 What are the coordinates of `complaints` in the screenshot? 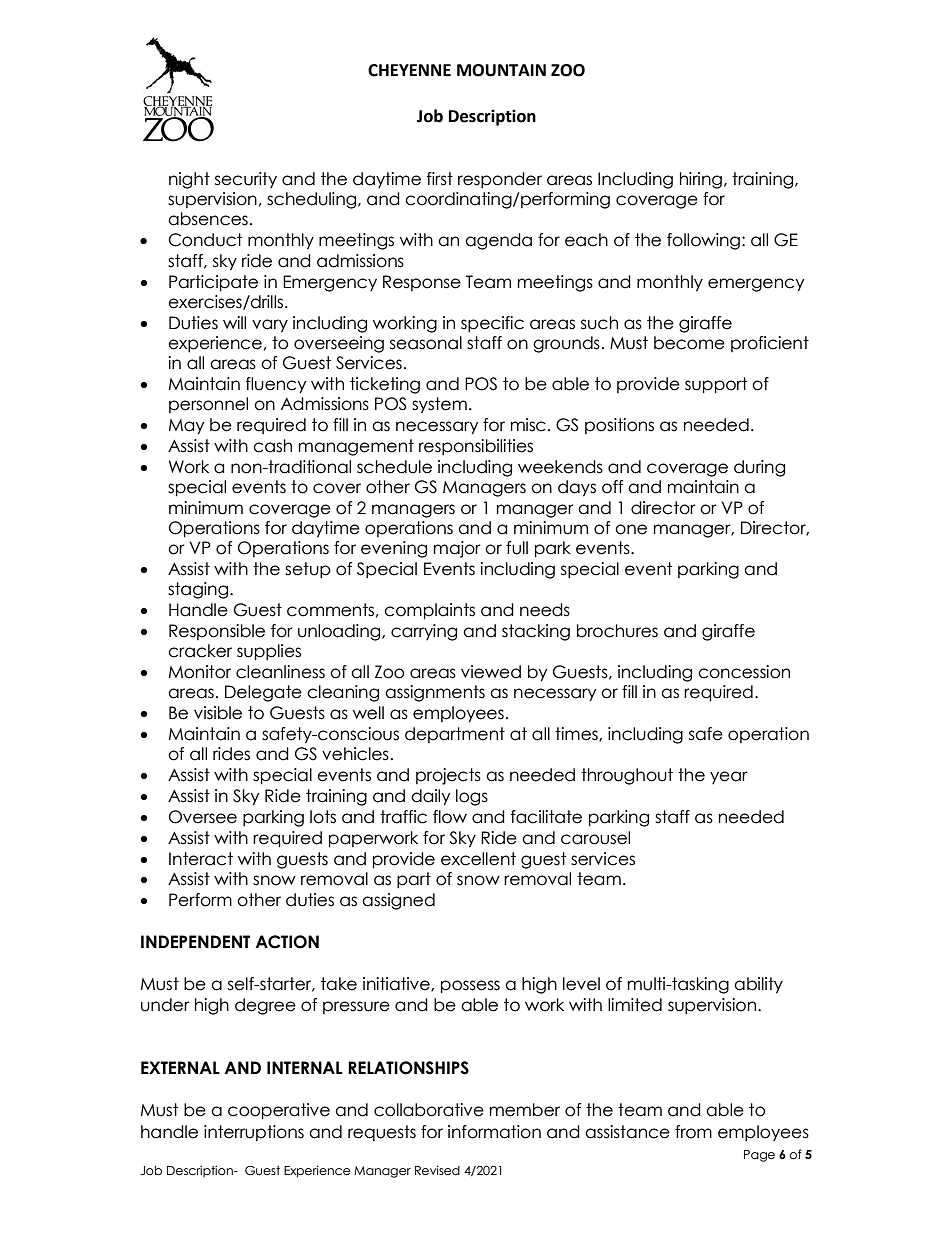 It's located at (429, 611).
